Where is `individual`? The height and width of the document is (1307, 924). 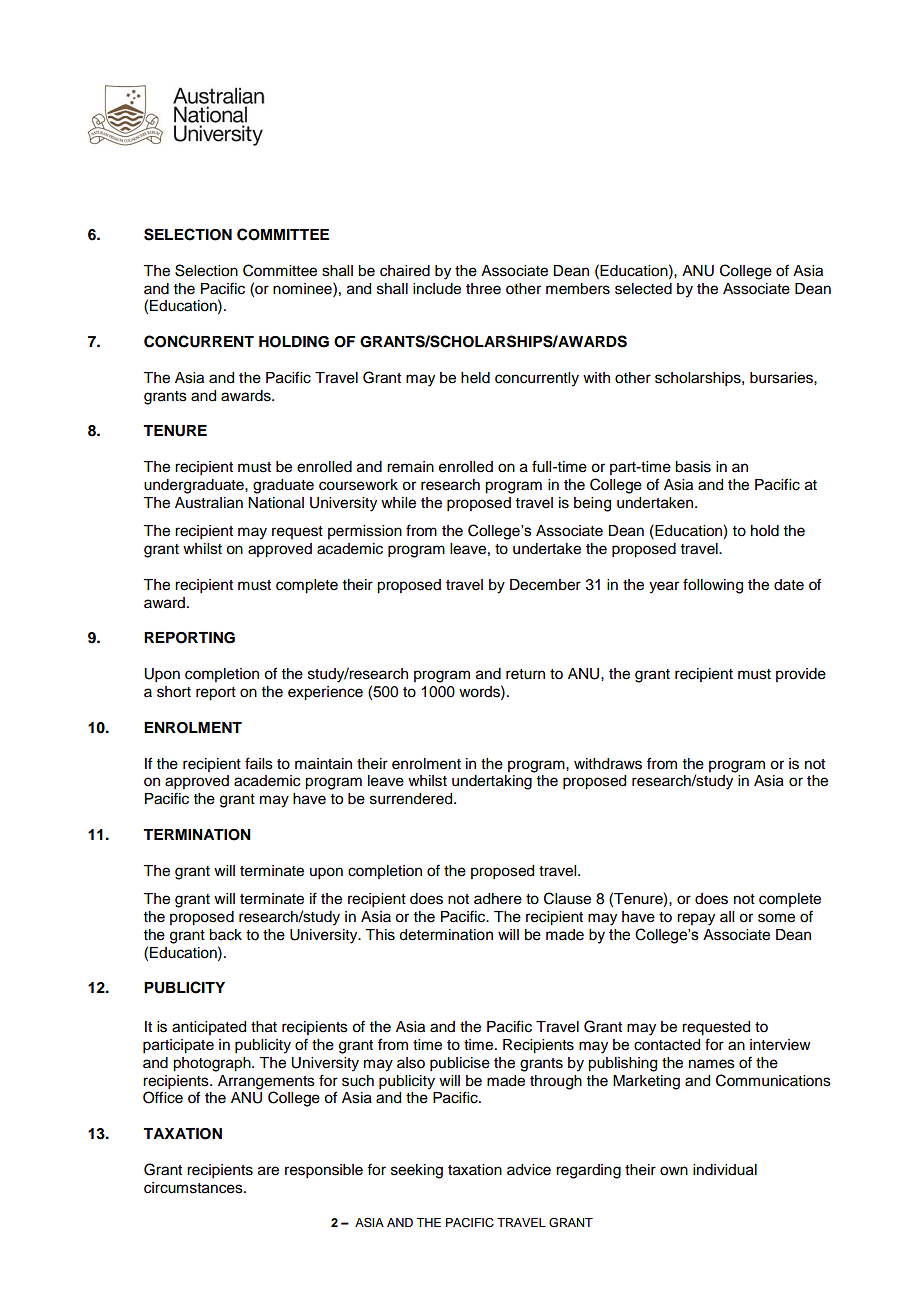 individual is located at coordinates (725, 1170).
